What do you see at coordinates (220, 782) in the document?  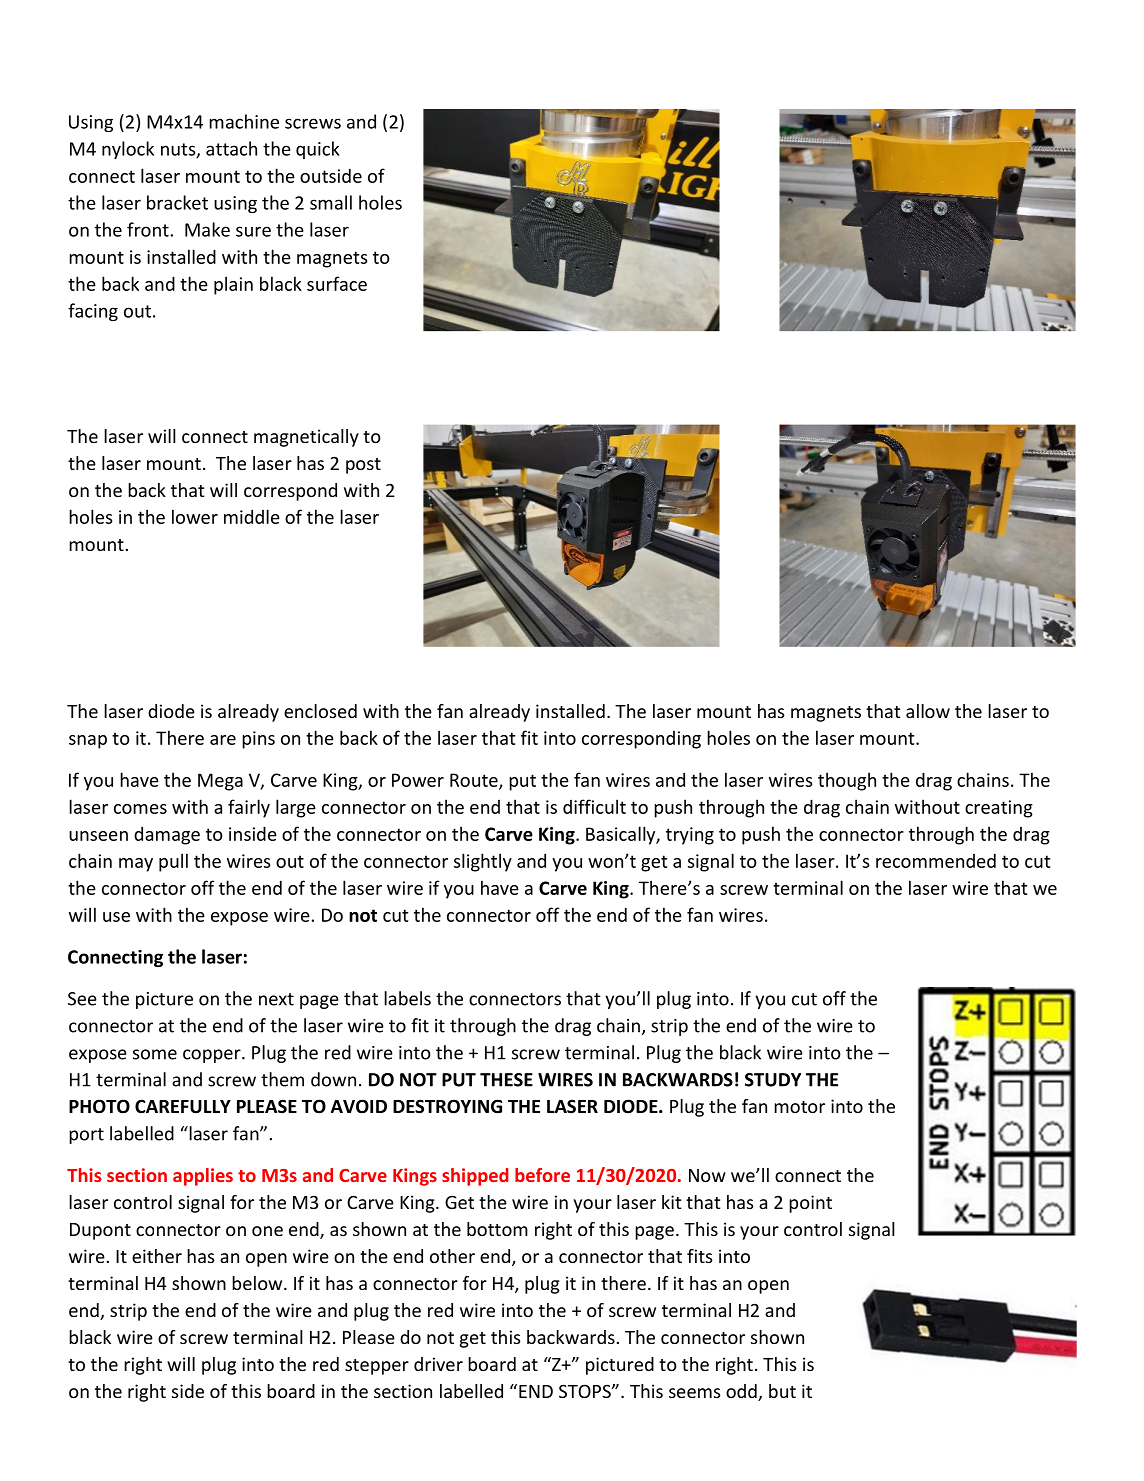 I see `Mega` at bounding box center [220, 782].
